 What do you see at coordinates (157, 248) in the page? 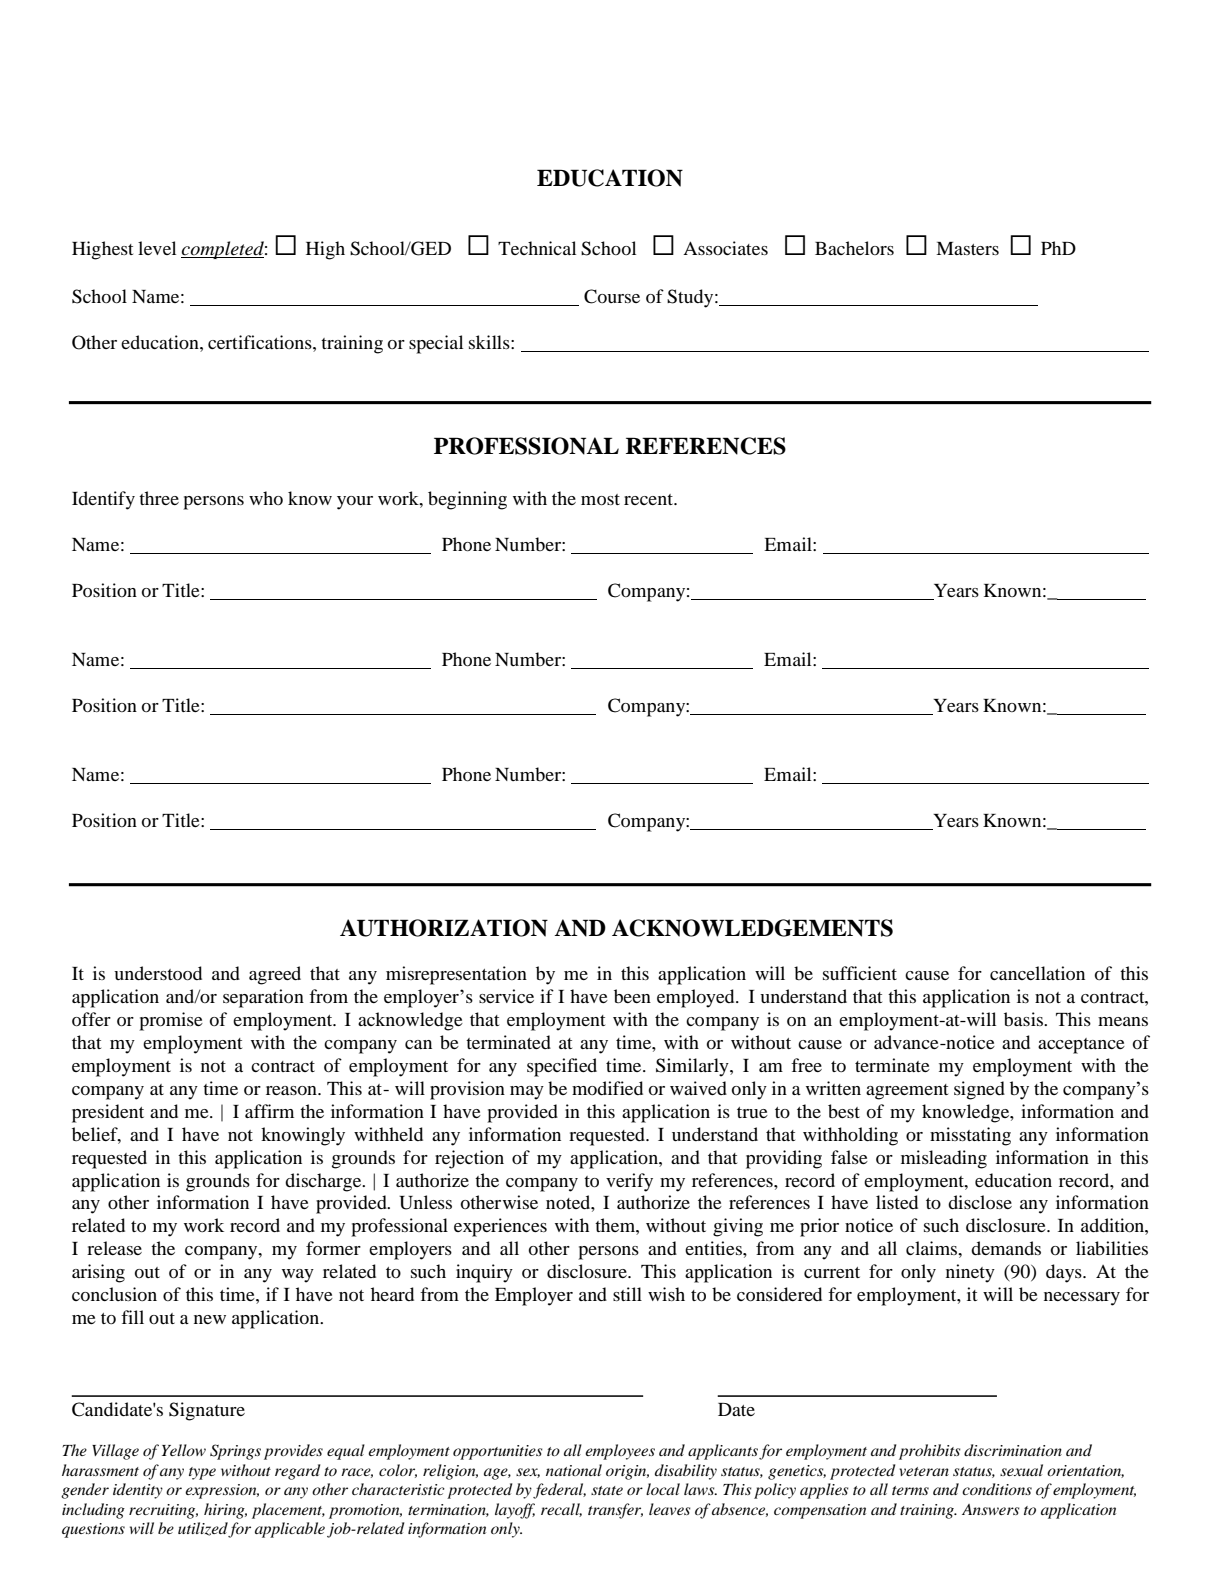
I see `level` at bounding box center [157, 248].
